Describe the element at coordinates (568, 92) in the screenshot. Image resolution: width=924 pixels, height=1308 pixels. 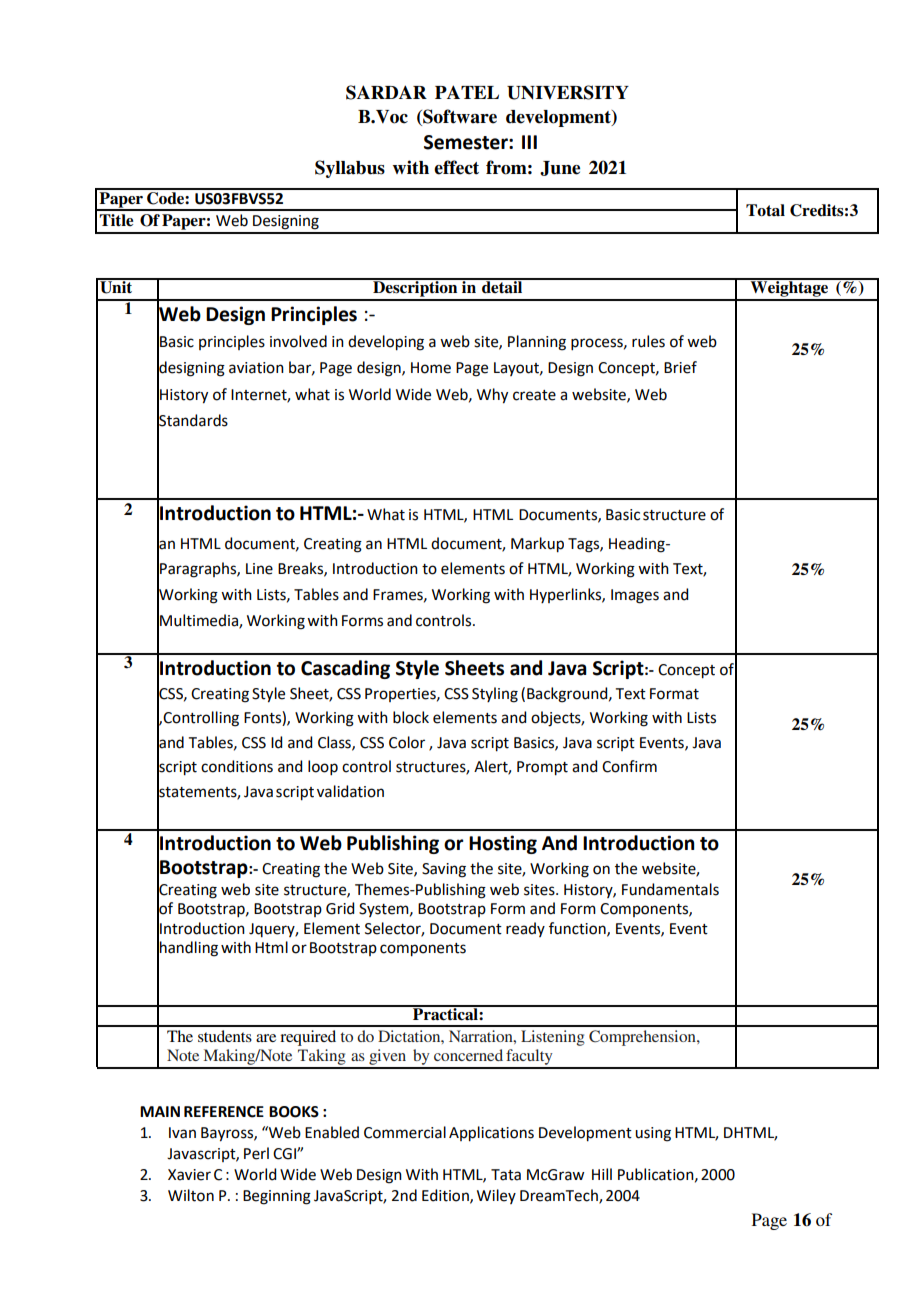
I see `UNIVERSITY` at that location.
